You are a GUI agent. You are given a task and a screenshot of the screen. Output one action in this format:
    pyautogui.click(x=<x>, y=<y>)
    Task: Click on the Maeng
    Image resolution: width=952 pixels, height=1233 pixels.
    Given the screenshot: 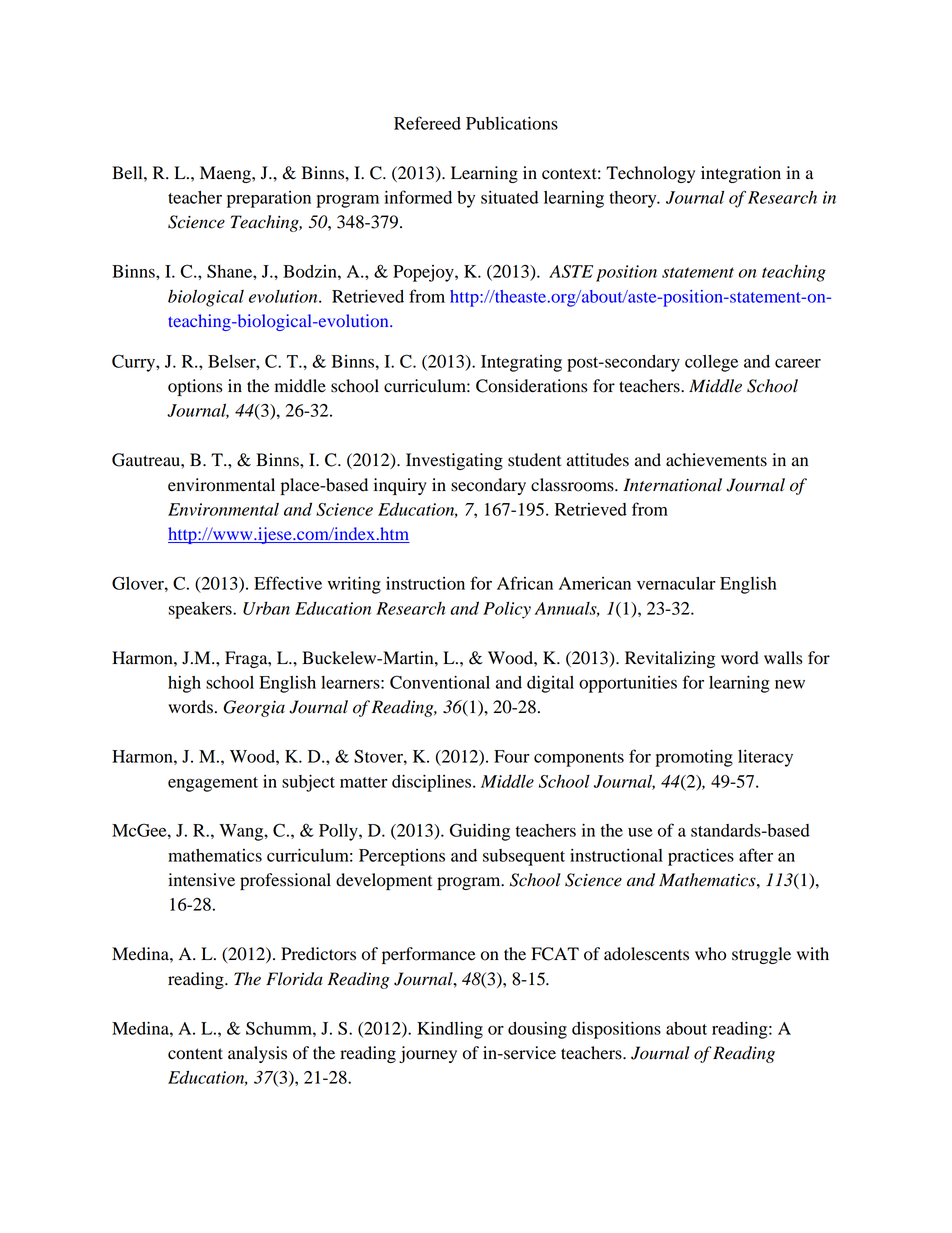 What is the action you would take?
    pyautogui.click(x=226, y=174)
